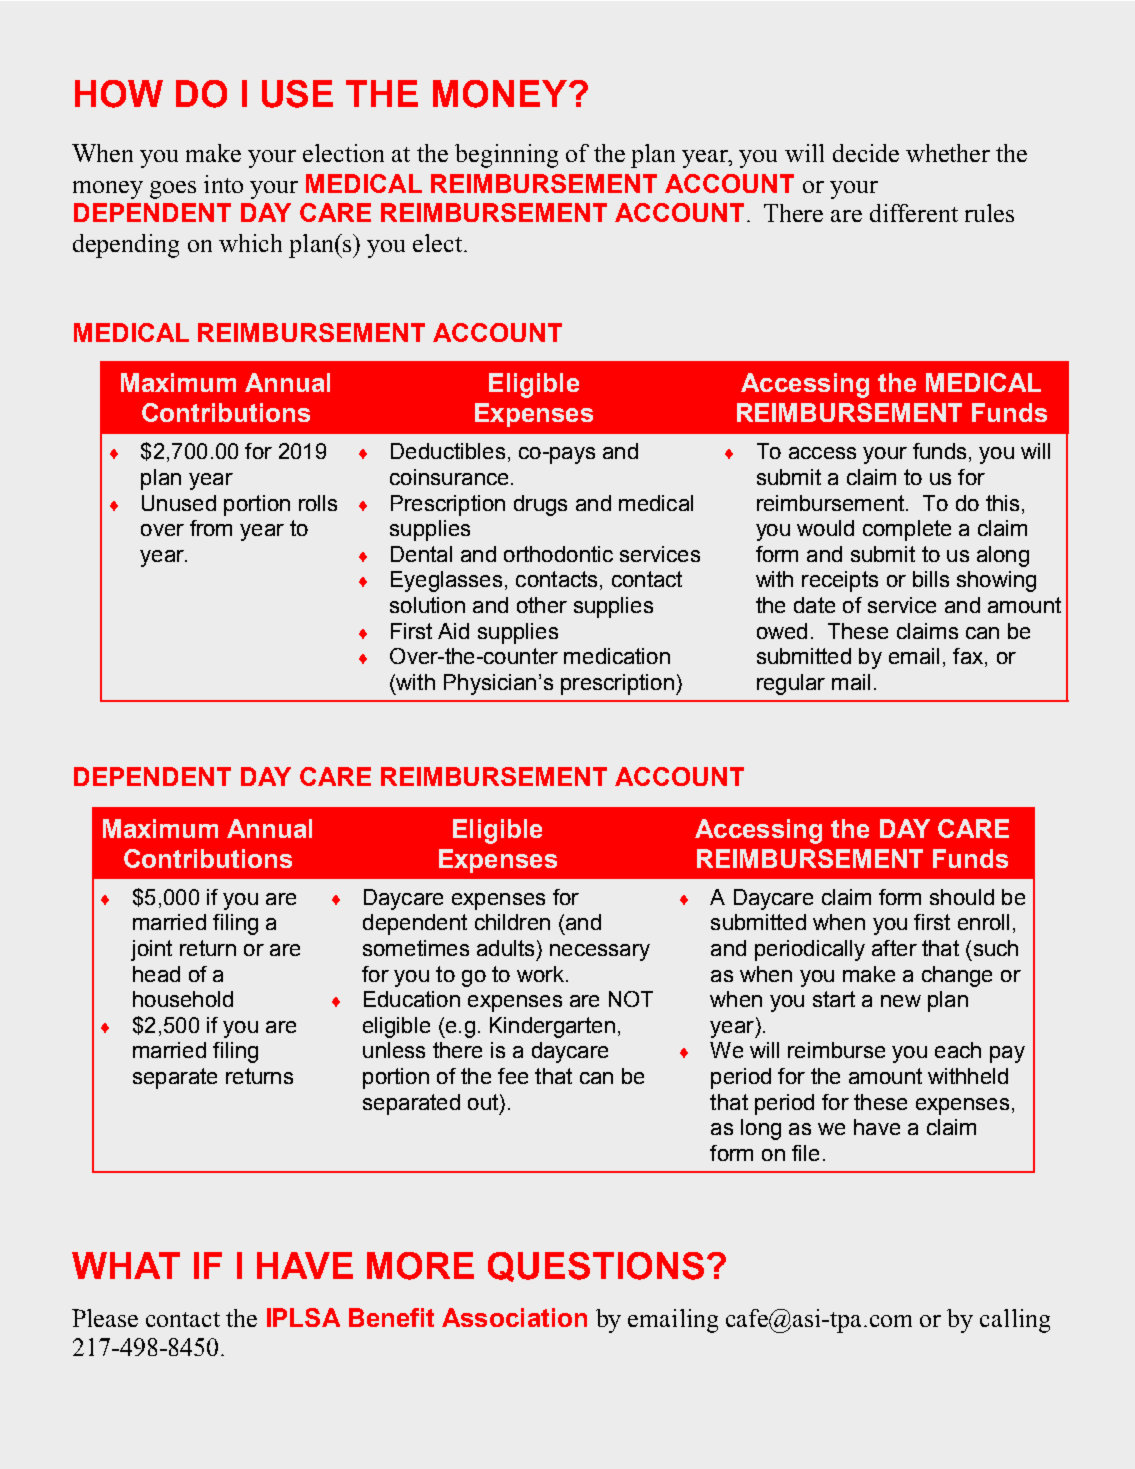 The image size is (1135, 1469). I want to click on beginning, so click(506, 156).
